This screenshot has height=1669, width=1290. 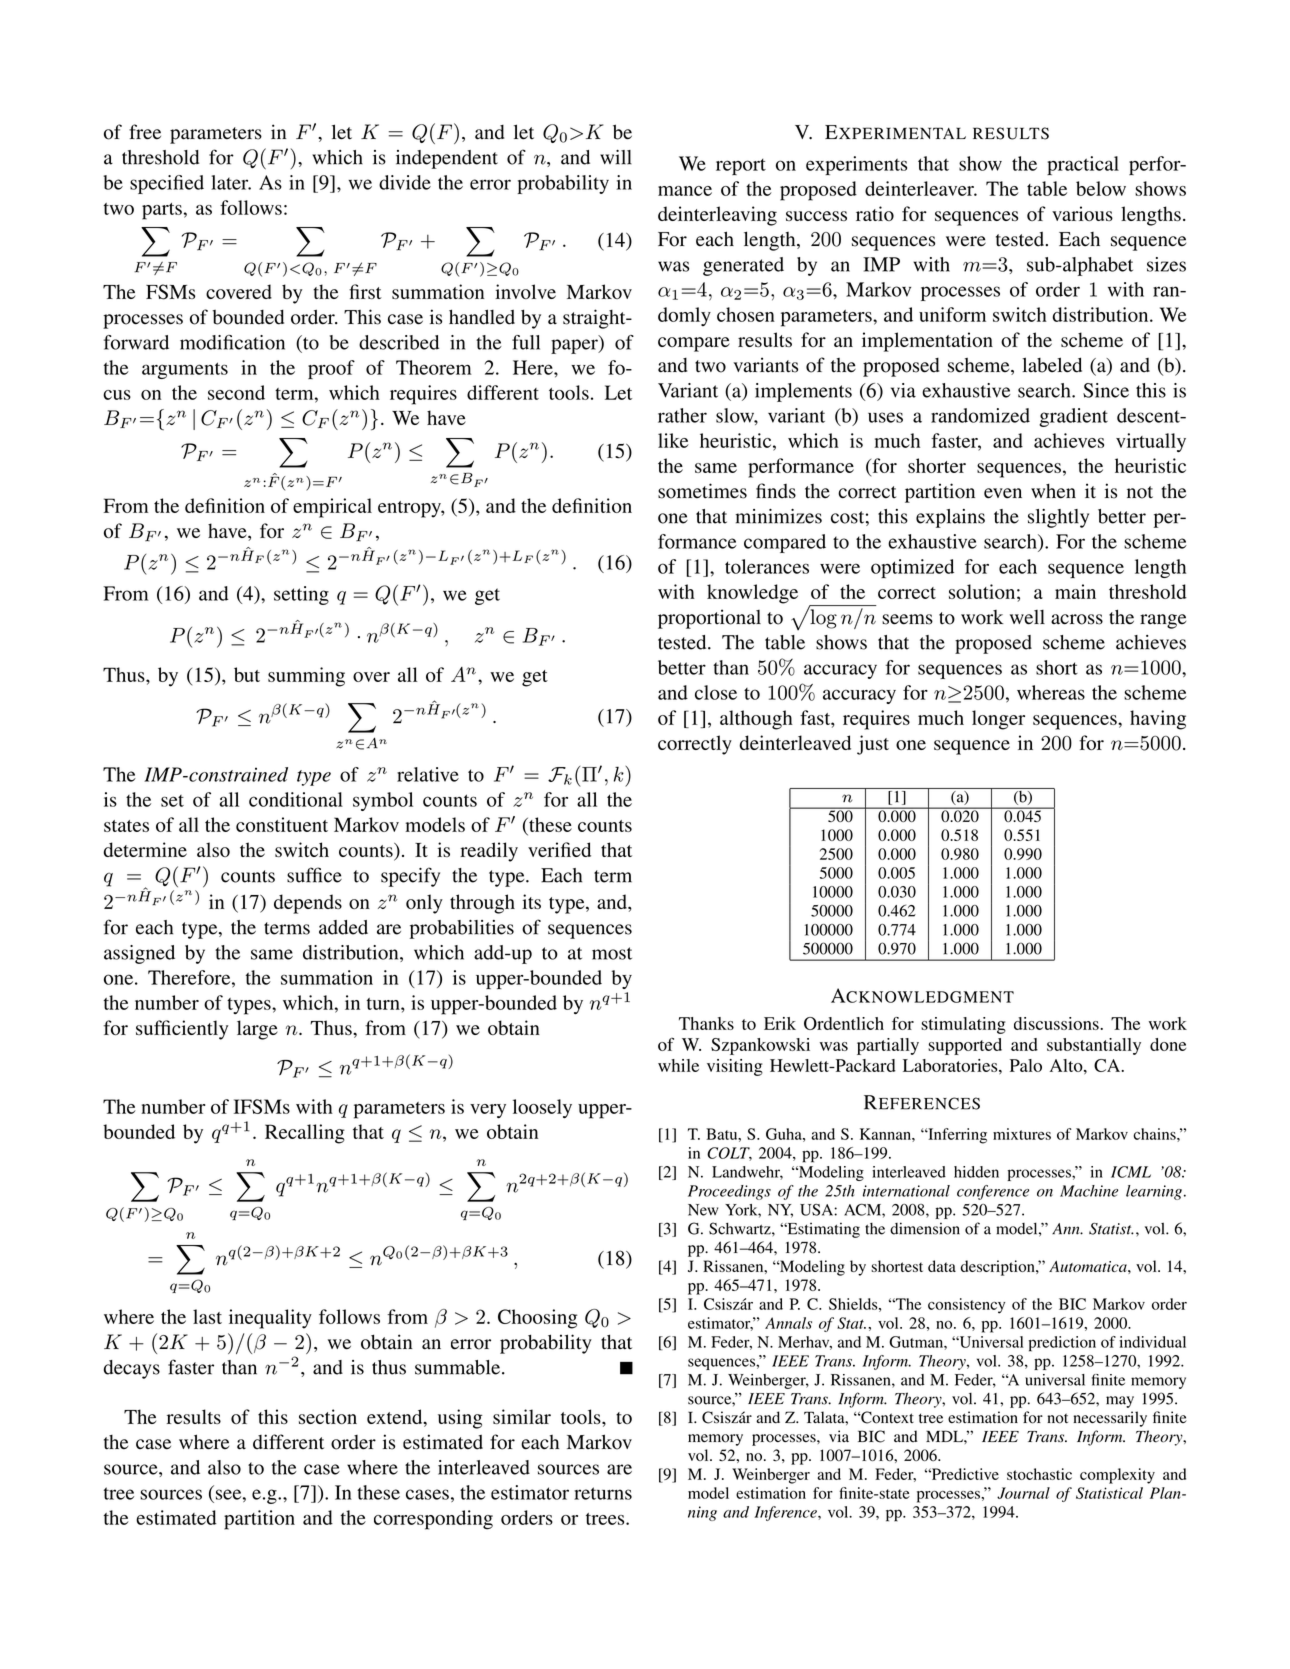 What do you see at coordinates (167, 184) in the screenshot?
I see `specified` at bounding box center [167, 184].
